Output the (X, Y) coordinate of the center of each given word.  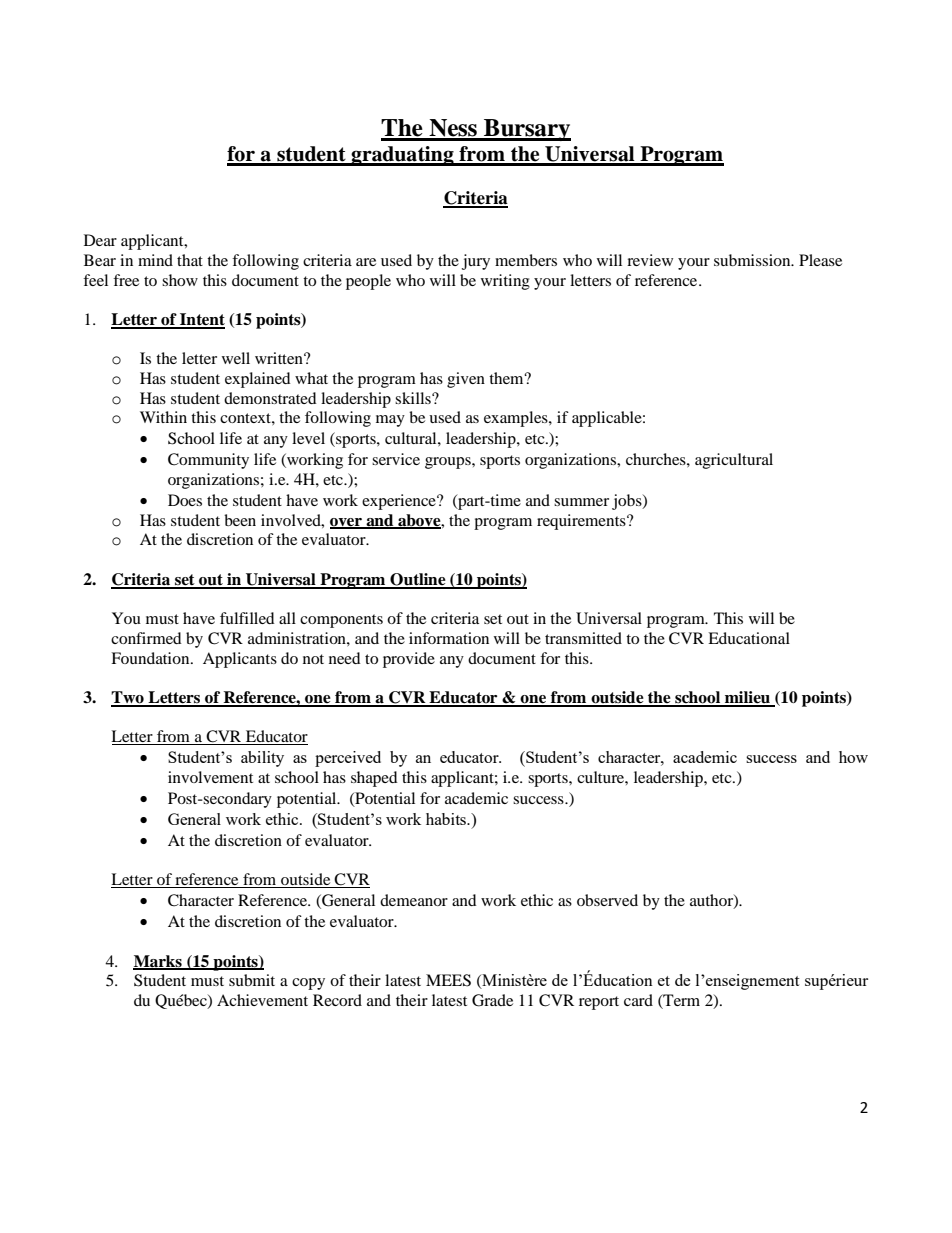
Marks (158, 962)
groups (449, 463)
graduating (402, 156)
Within (163, 417)
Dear (100, 240)
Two (128, 698)
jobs (628, 502)
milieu (748, 698)
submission (753, 260)
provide (409, 660)
